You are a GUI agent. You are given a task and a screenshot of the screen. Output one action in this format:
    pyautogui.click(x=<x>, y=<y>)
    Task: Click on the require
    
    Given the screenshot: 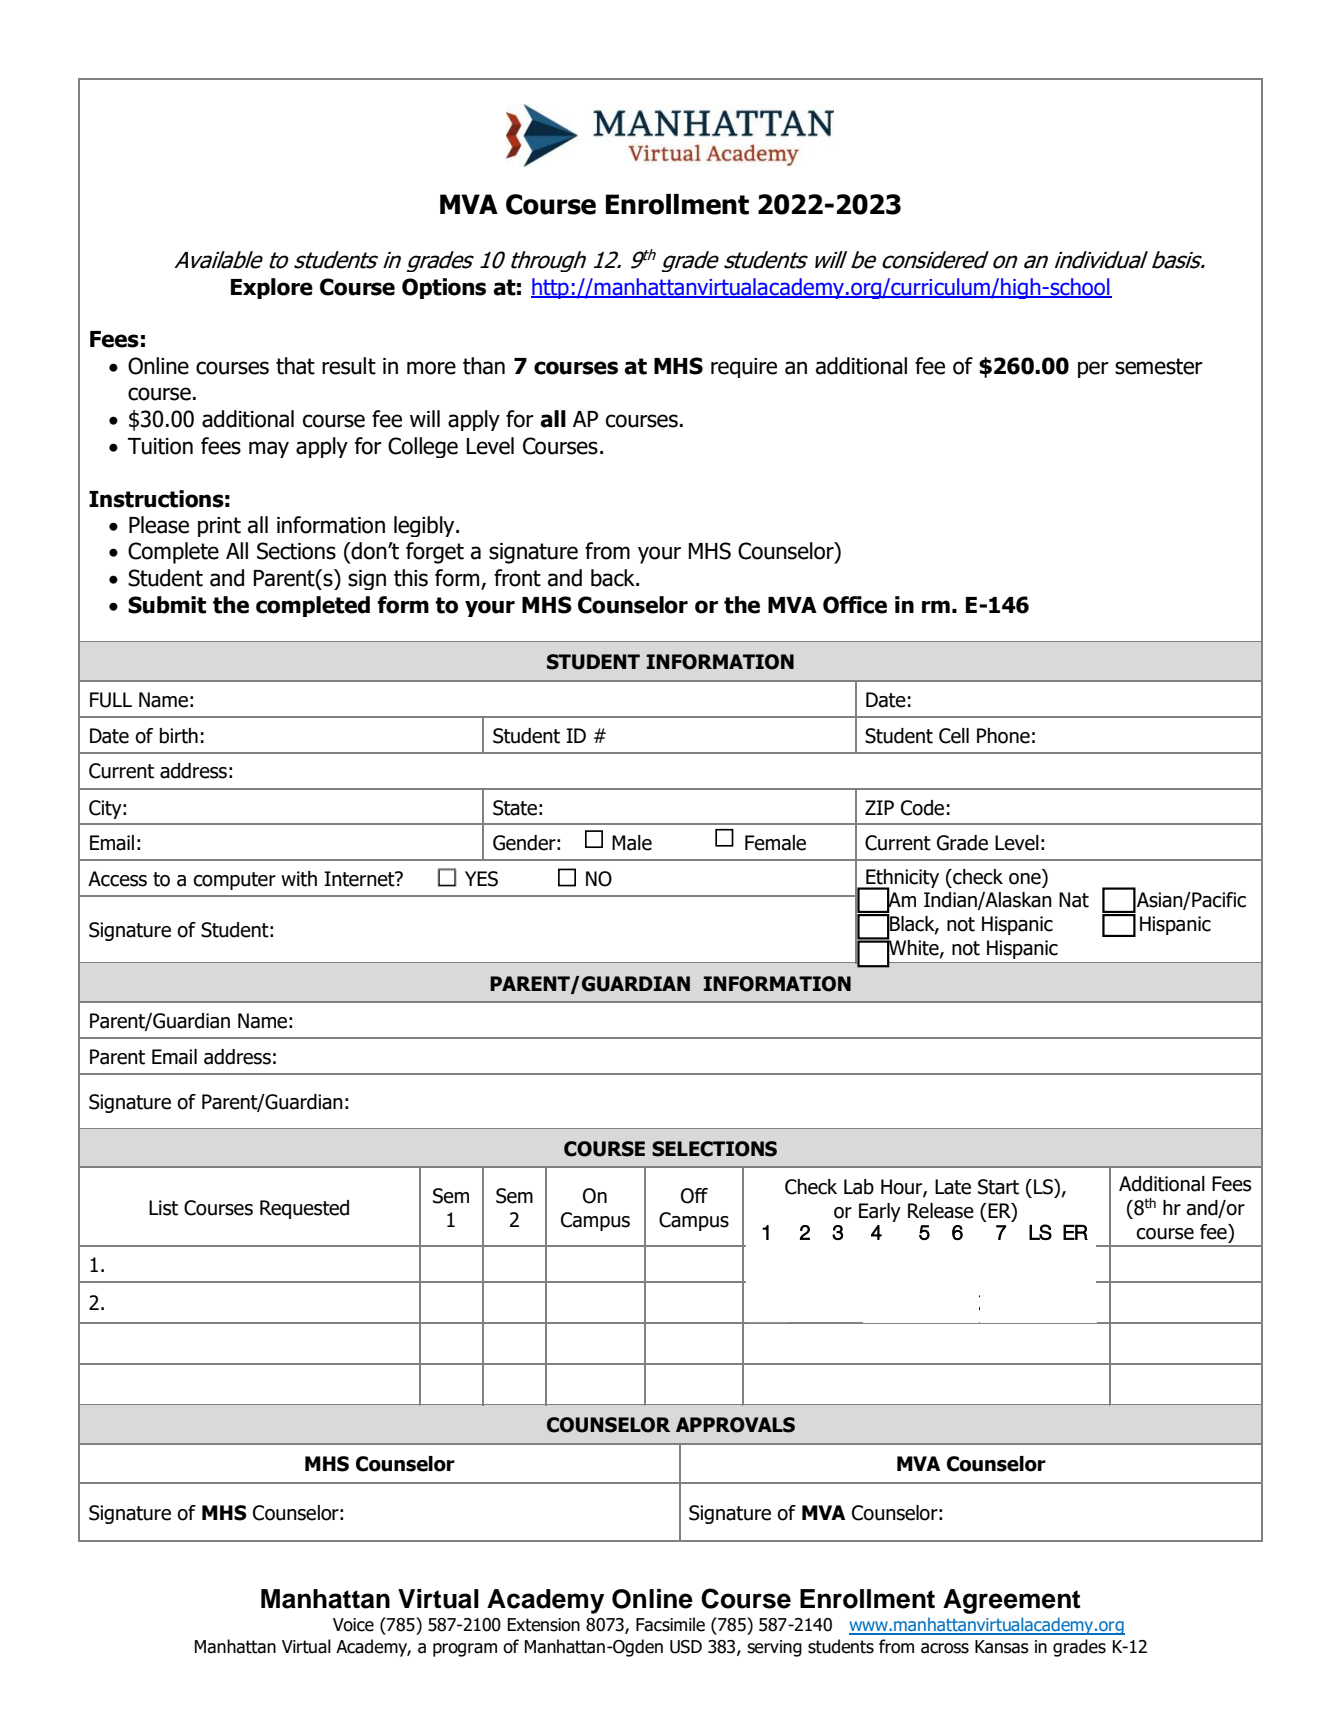 What is the action you would take?
    pyautogui.click(x=744, y=368)
